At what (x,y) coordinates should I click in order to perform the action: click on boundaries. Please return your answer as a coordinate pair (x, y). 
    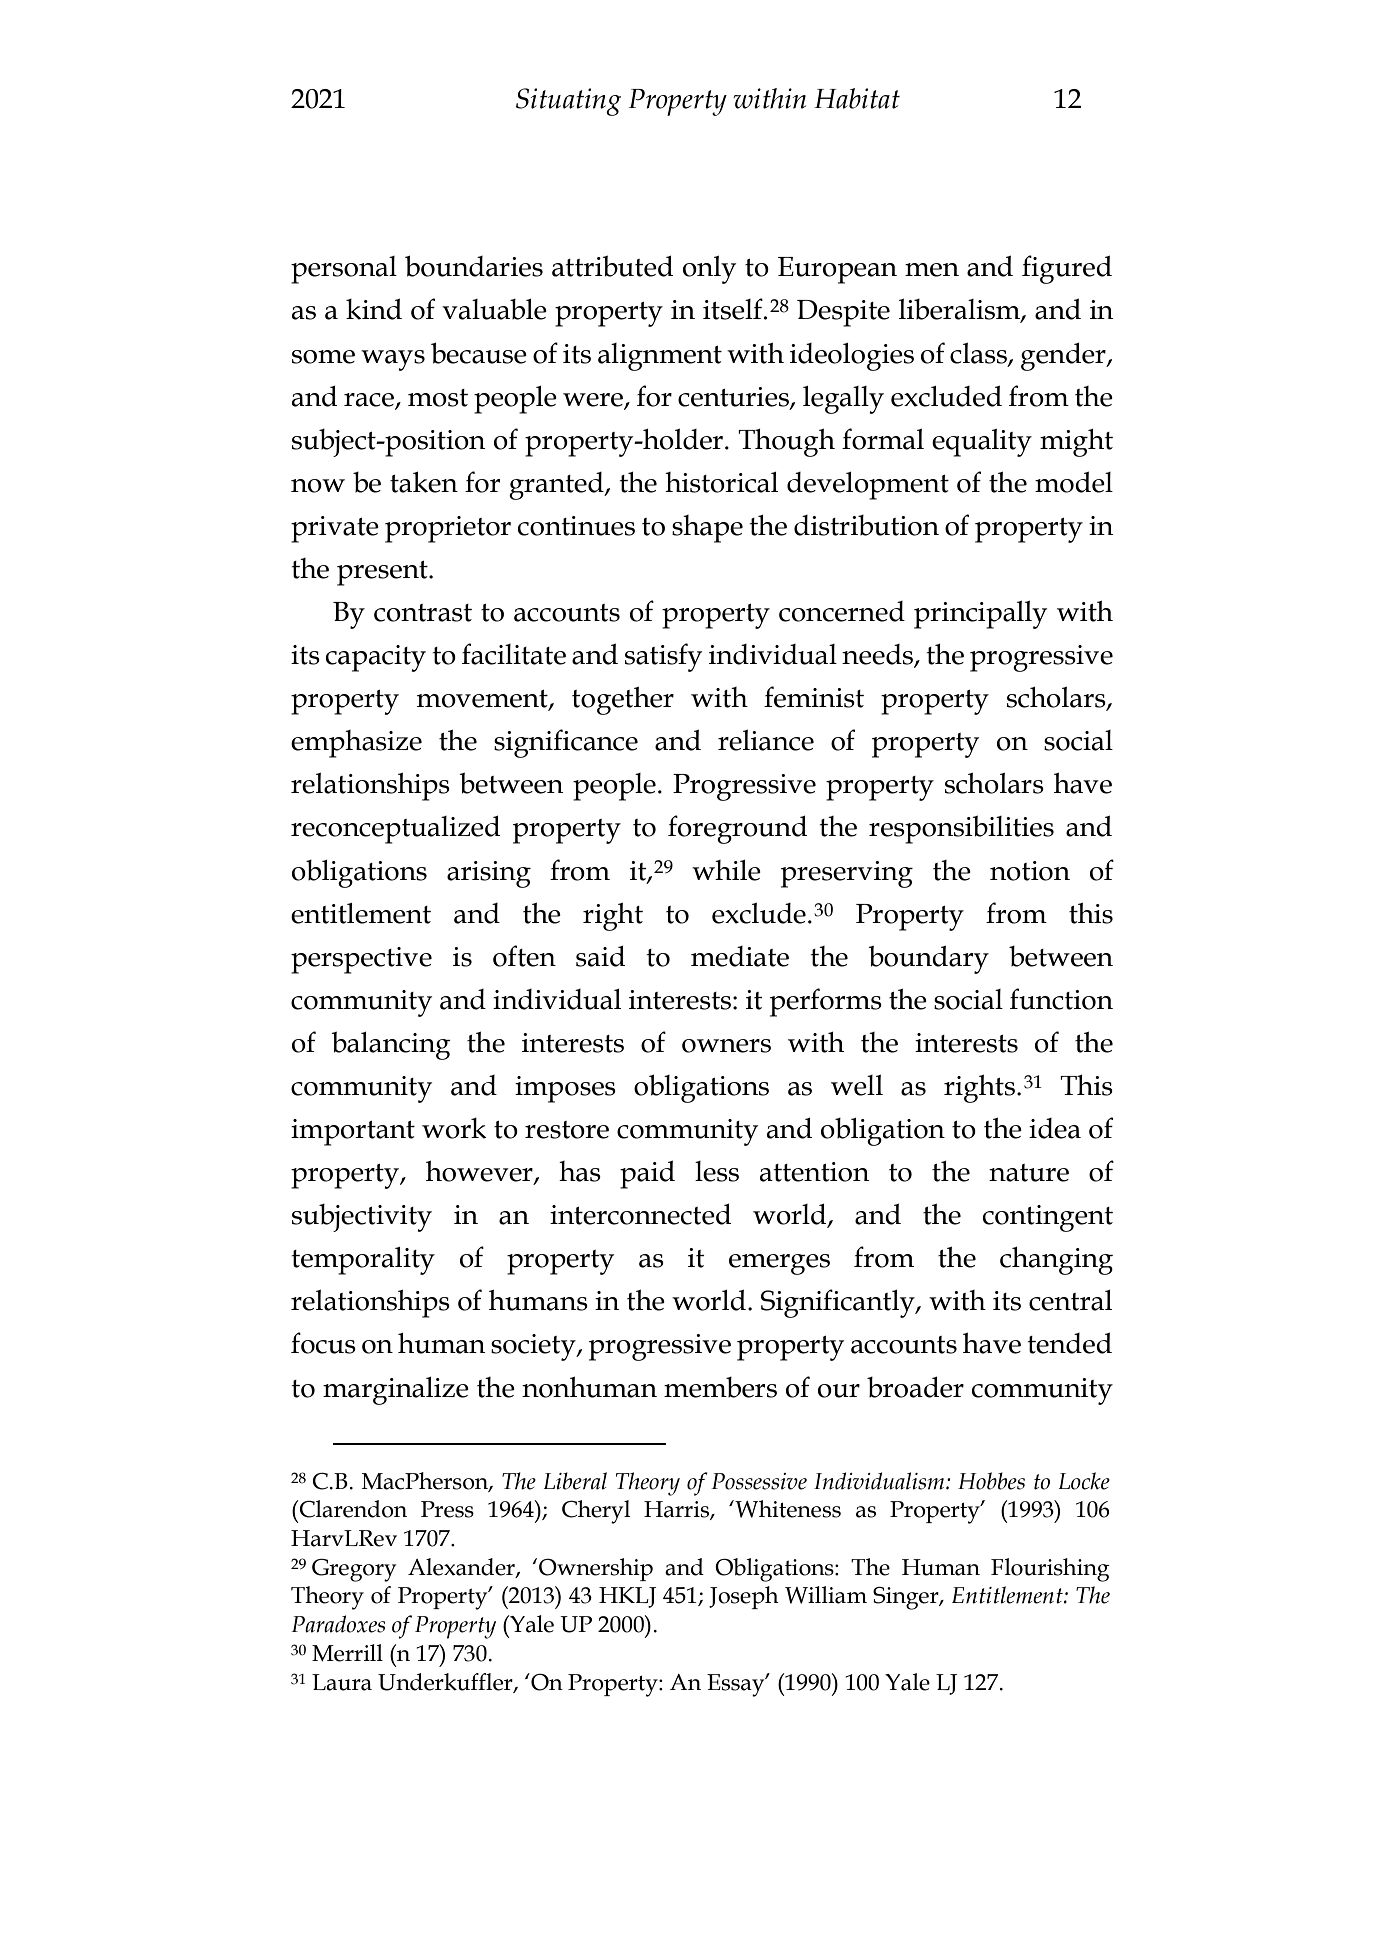
    Looking at the image, I should click on (474, 266).
